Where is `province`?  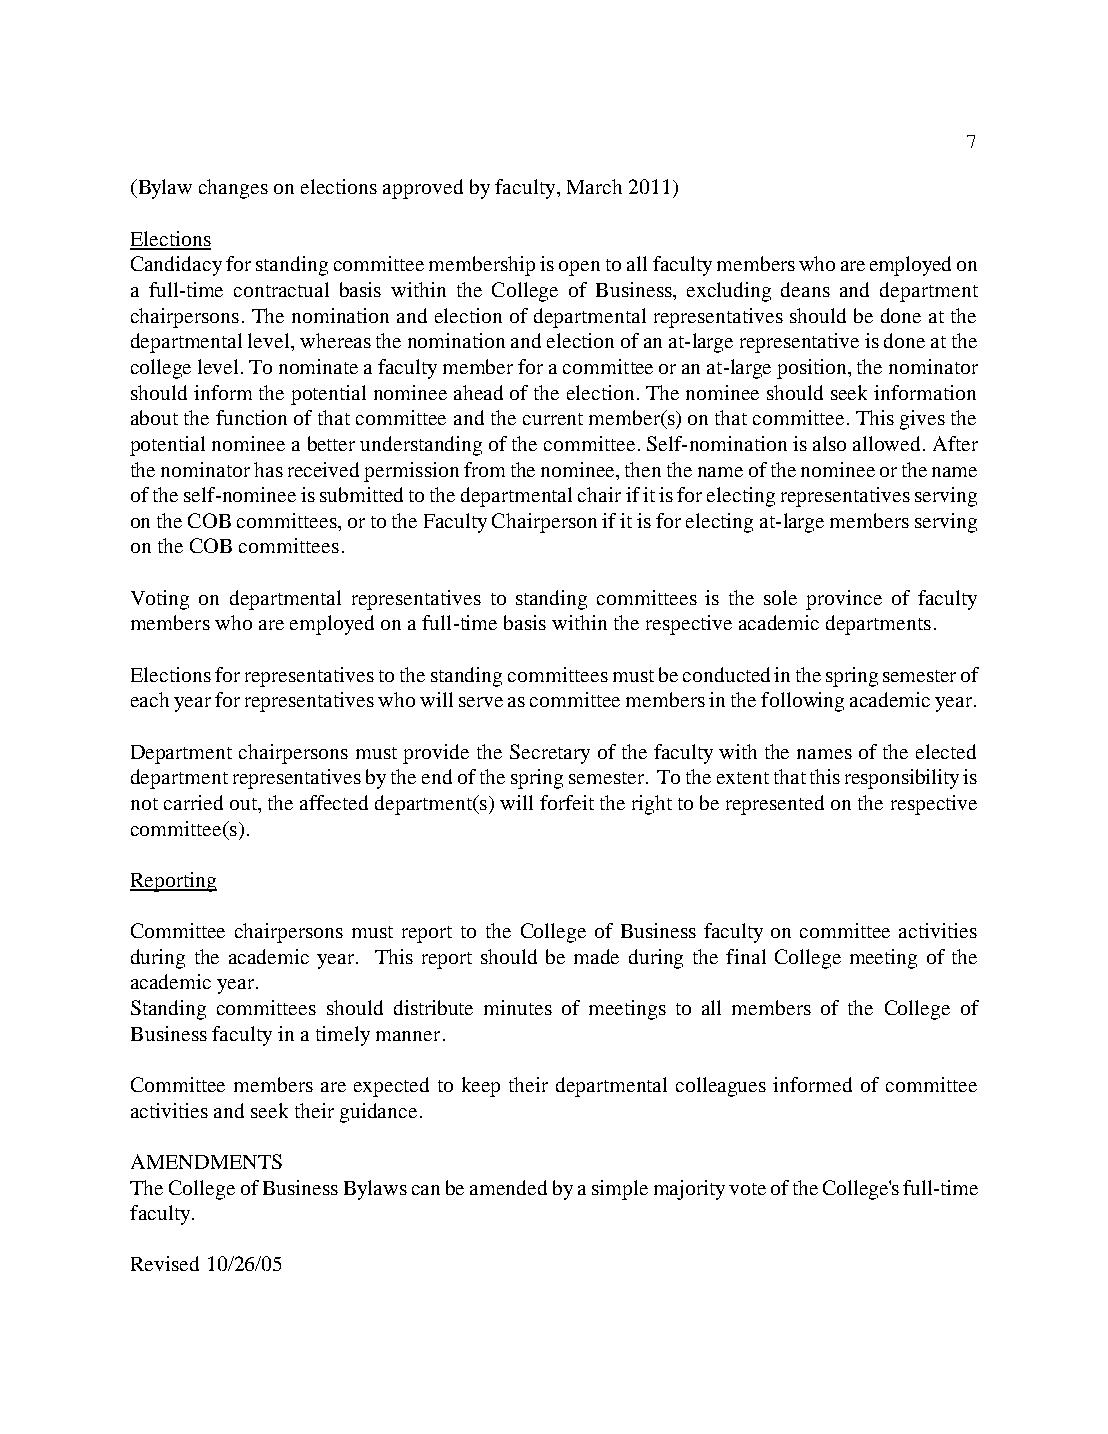
province is located at coordinates (844, 600).
